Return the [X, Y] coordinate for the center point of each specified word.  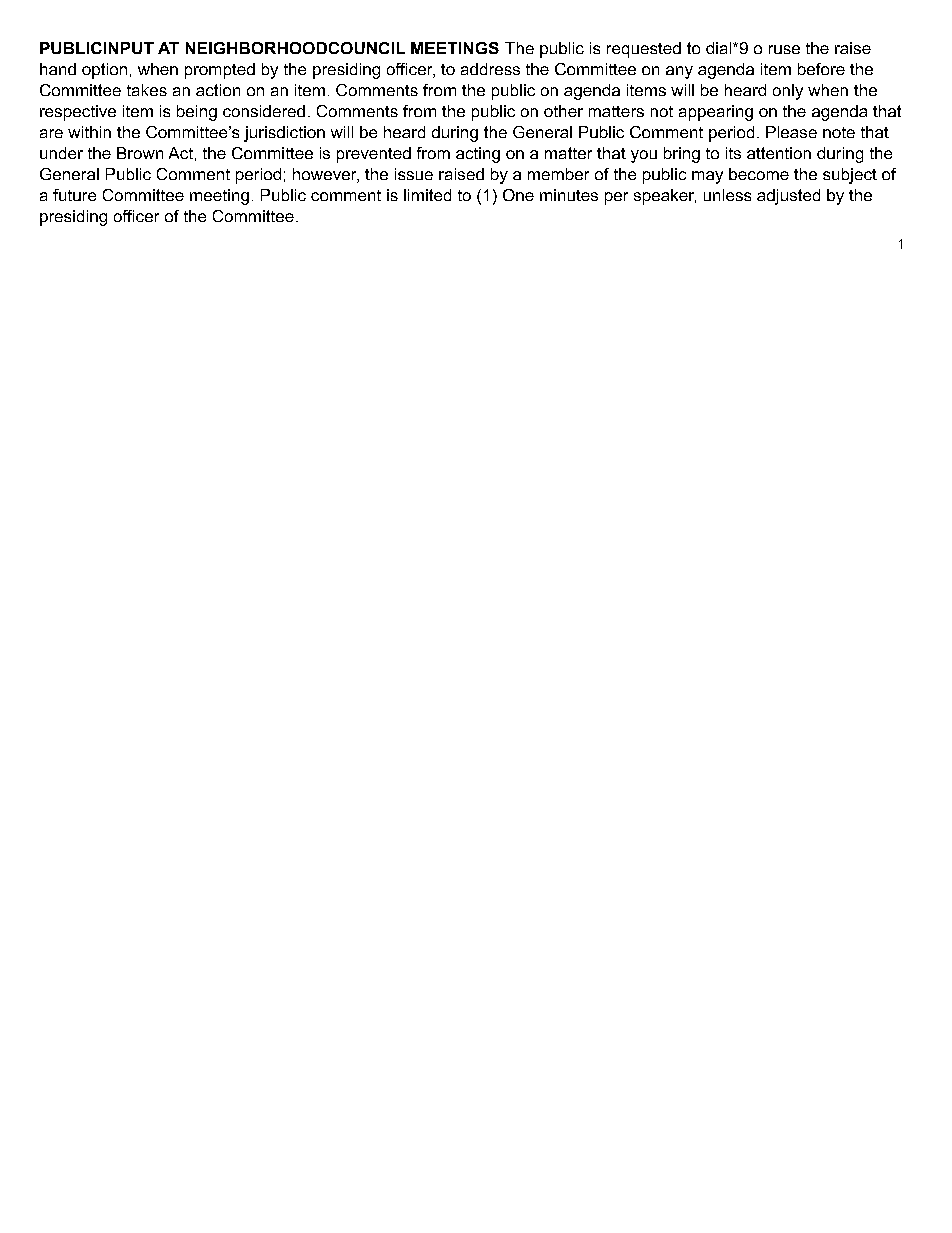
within [89, 132]
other [563, 111]
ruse [784, 49]
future [74, 195]
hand [58, 69]
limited [427, 195]
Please [791, 132]
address [490, 69]
